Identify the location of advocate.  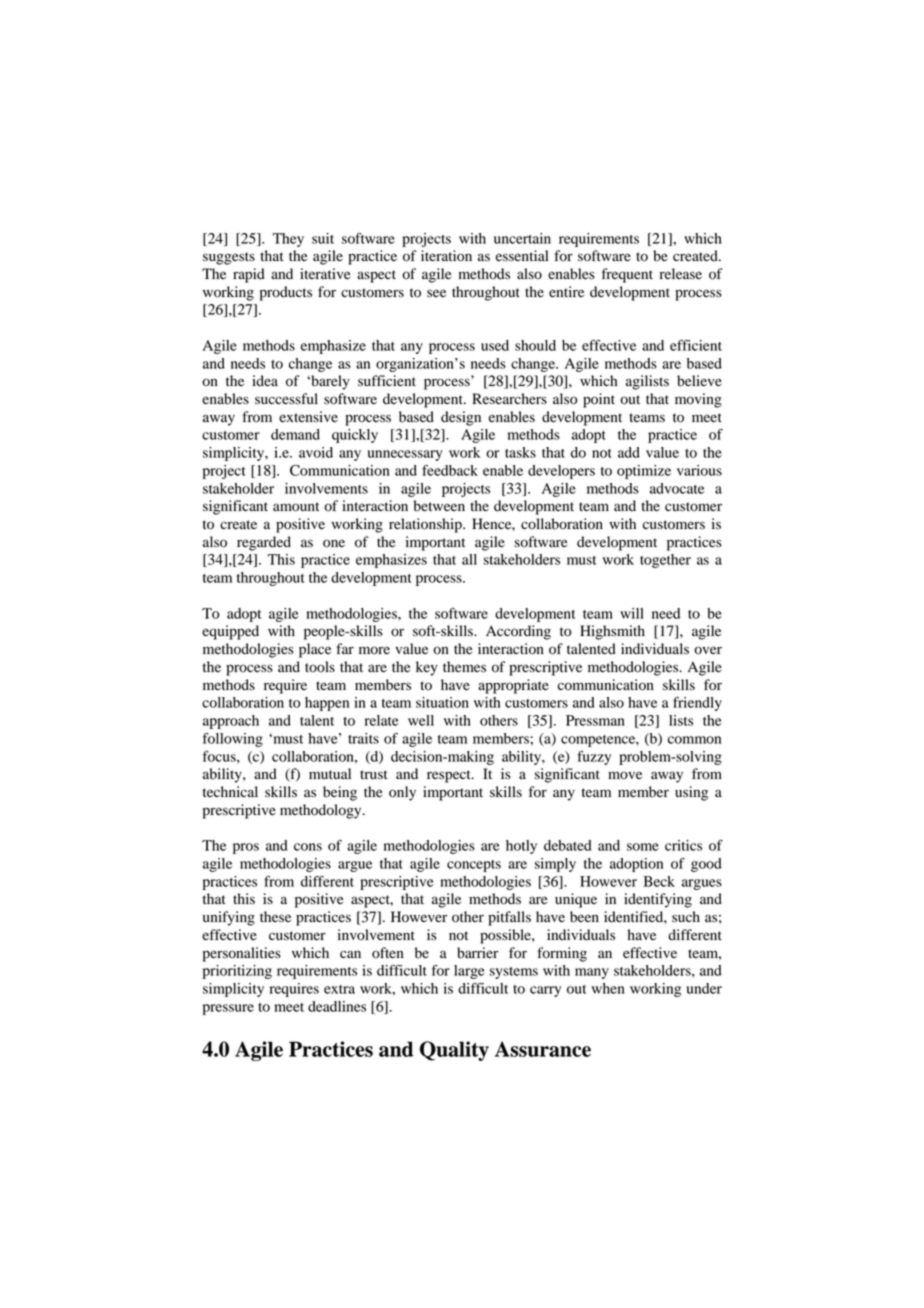
(677, 488).
